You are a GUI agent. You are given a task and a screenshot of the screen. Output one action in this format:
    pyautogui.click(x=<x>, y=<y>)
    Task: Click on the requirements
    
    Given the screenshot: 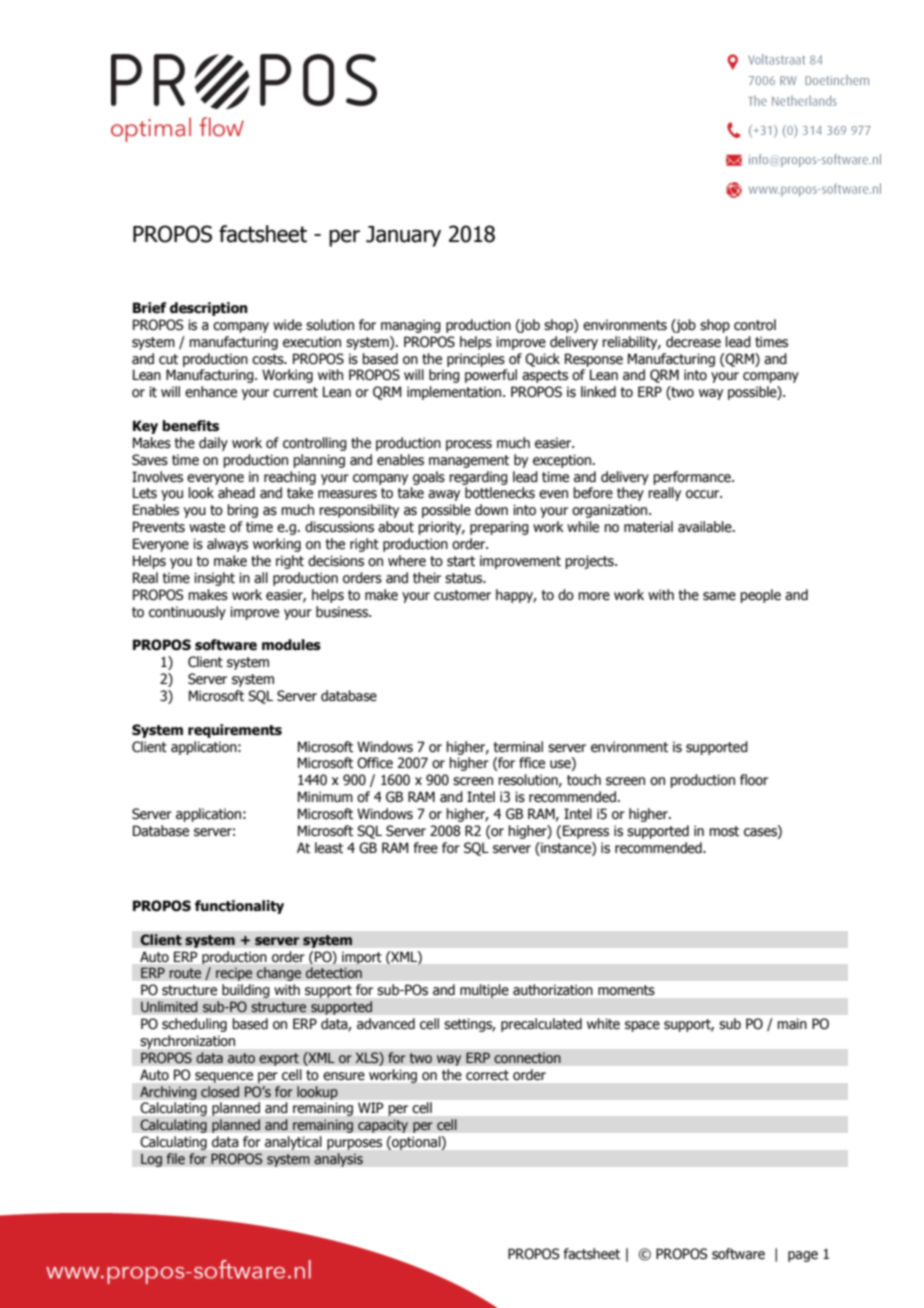 What is the action you would take?
    pyautogui.click(x=235, y=731)
